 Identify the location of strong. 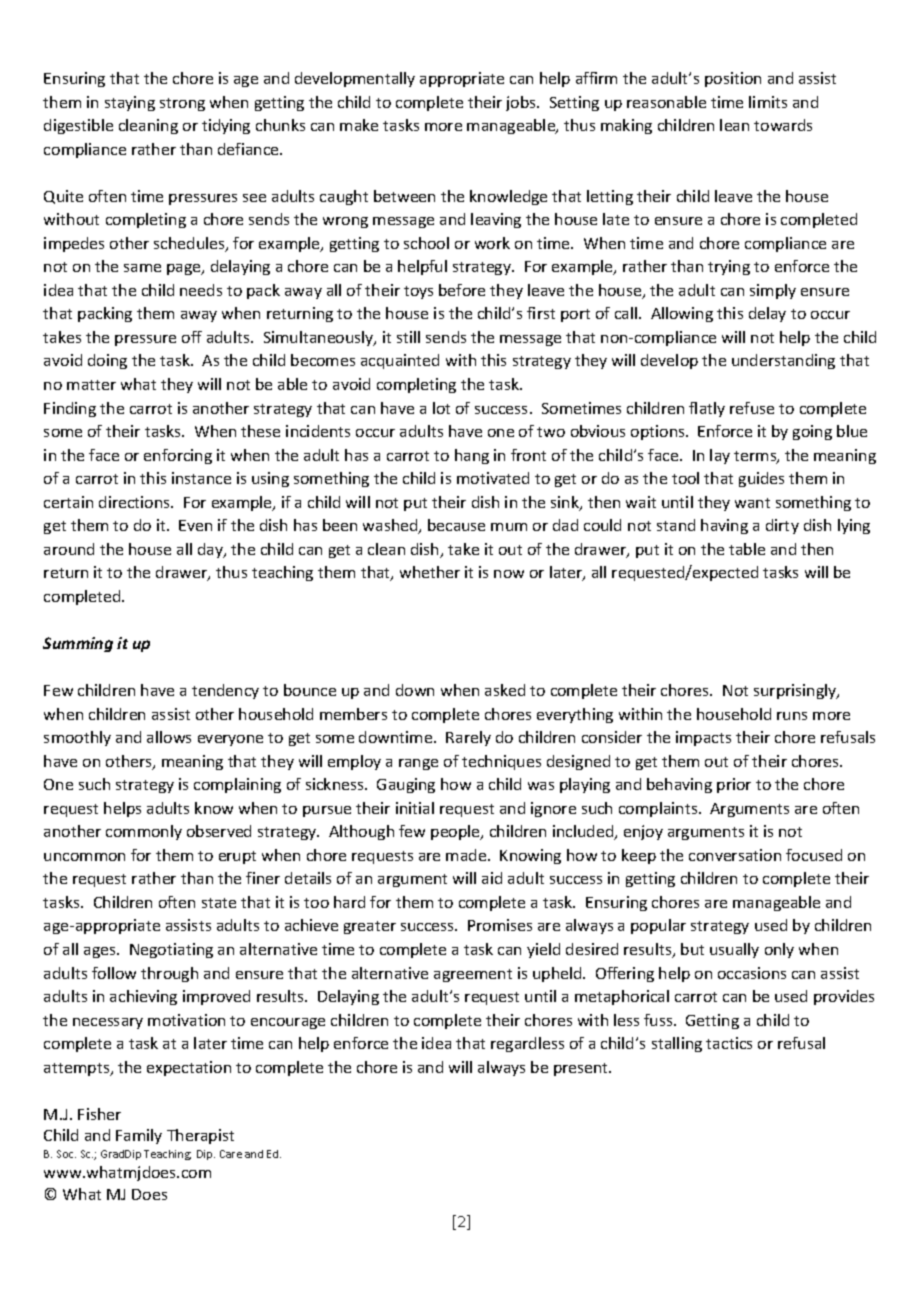
(182, 104).
